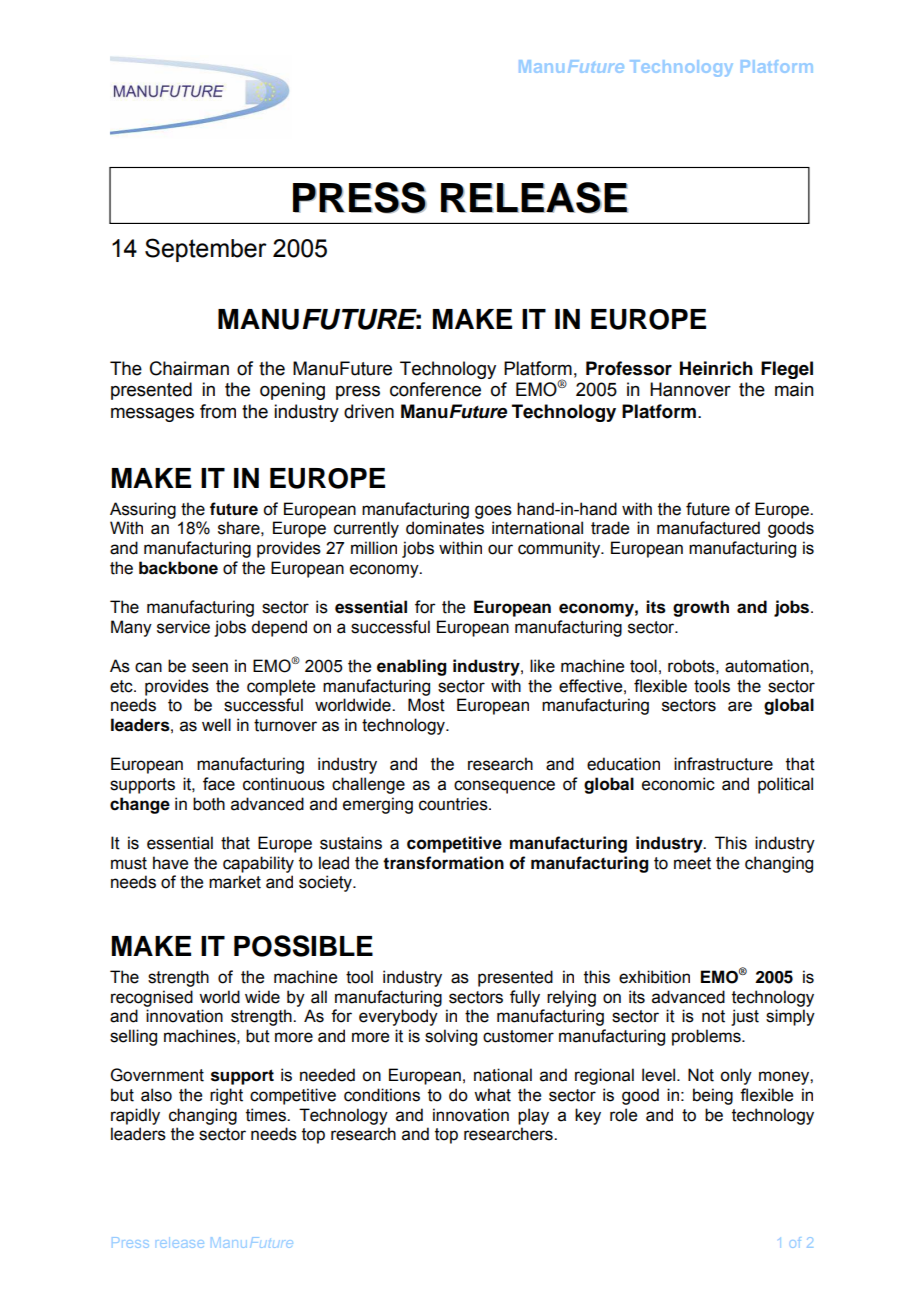 The width and height of the image is (924, 1308). I want to click on both, so click(209, 804).
